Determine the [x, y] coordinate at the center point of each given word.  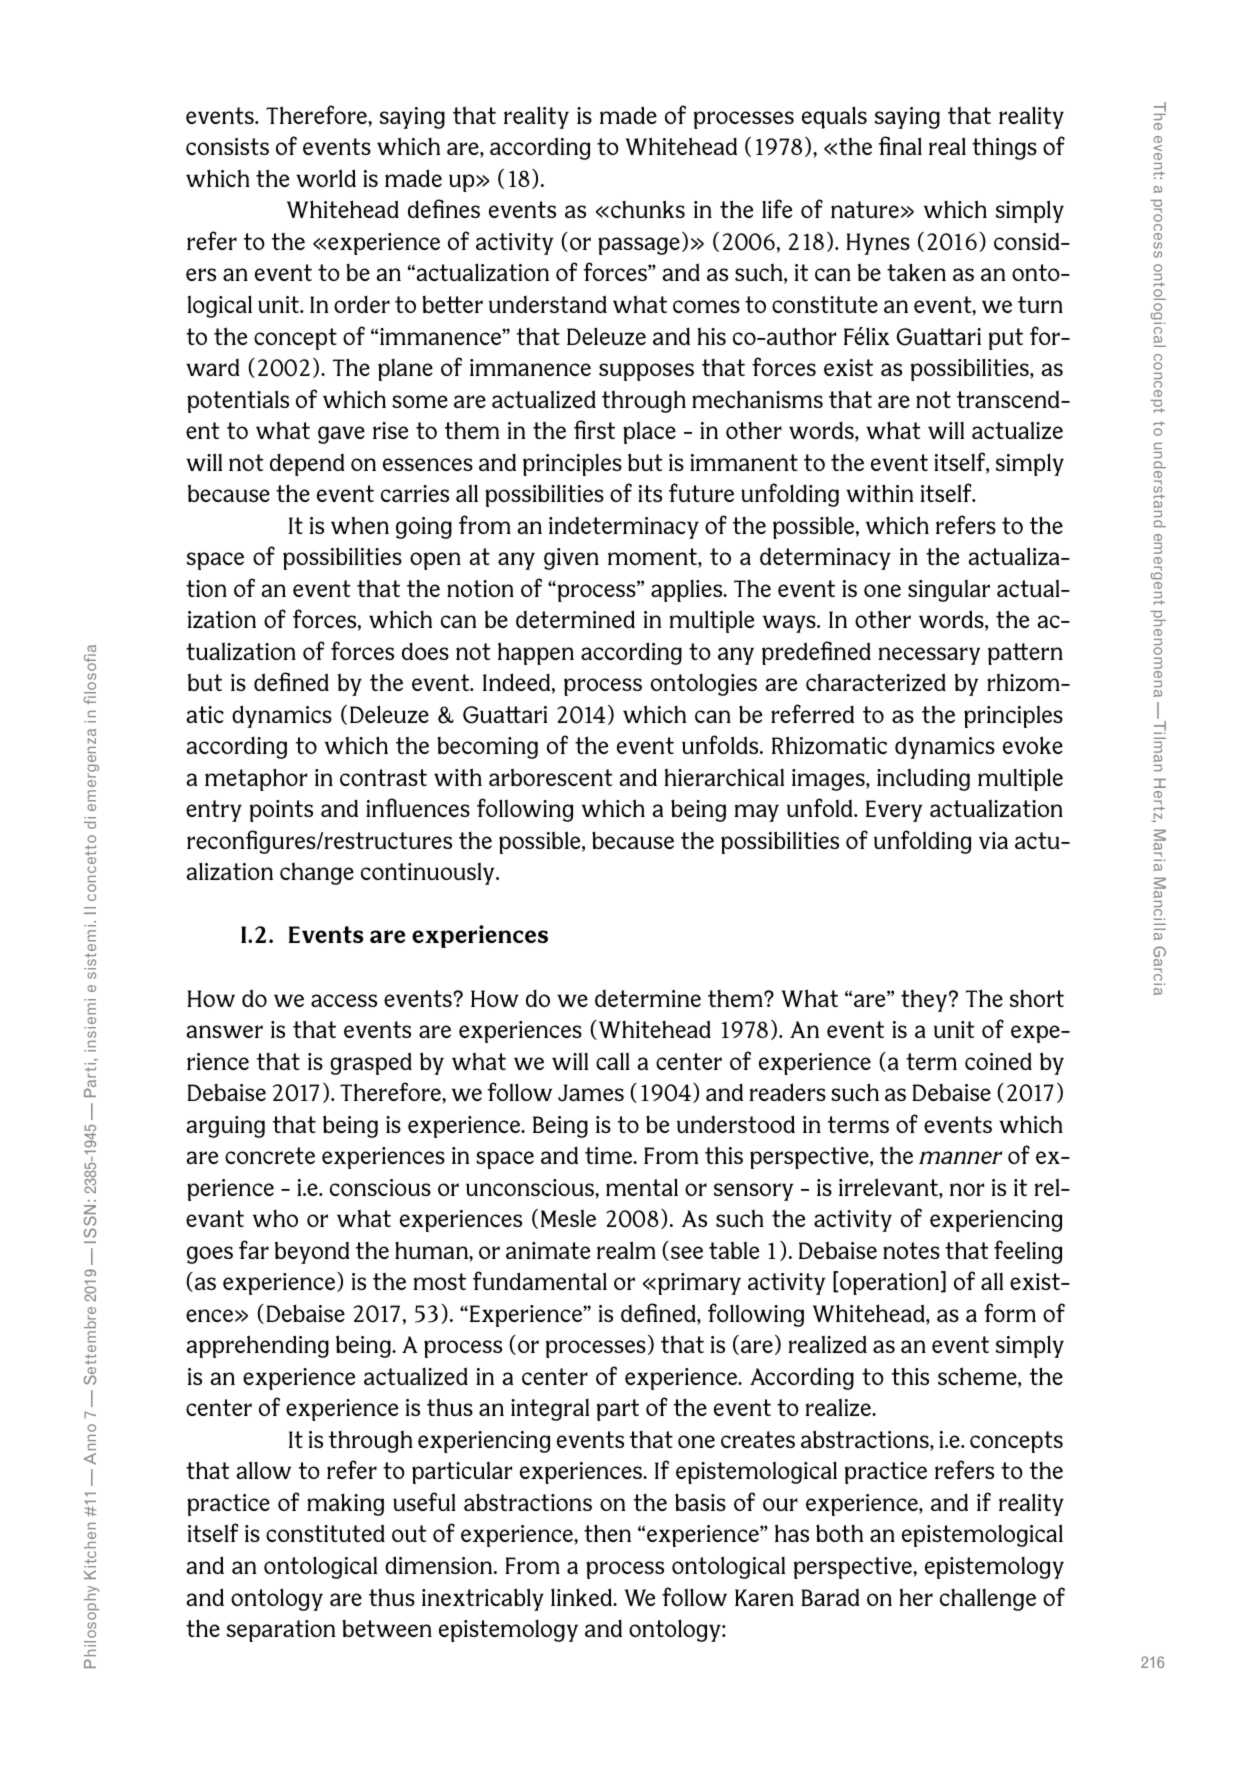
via [993, 840]
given [571, 559]
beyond [312, 1252]
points [281, 811]
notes [911, 1250]
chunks [648, 209]
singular [949, 590]
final [900, 145]
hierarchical [724, 777]
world [326, 178]
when [360, 525]
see [687, 1252]
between [387, 1628]
